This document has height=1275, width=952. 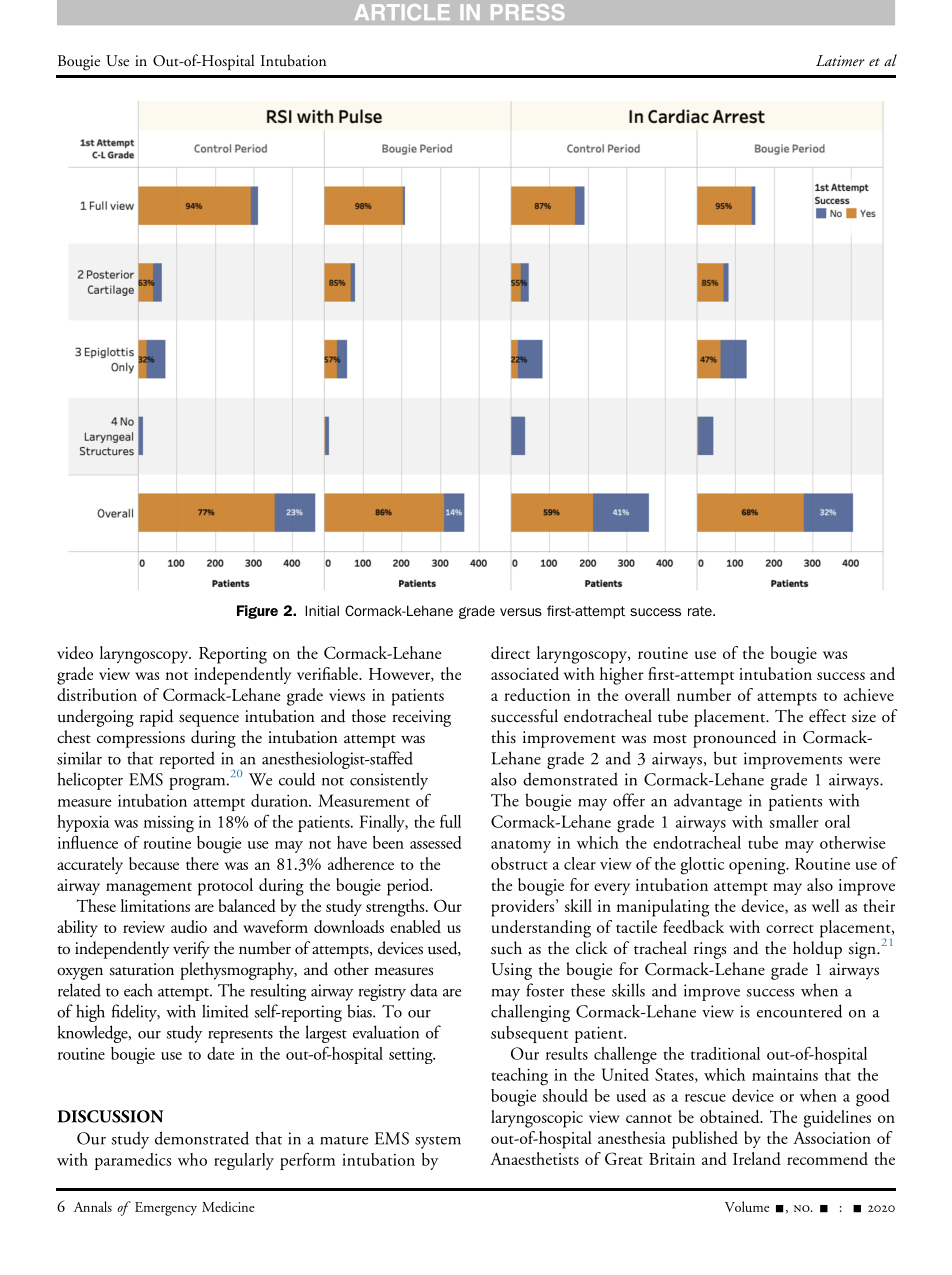 I want to click on full, so click(x=450, y=821).
